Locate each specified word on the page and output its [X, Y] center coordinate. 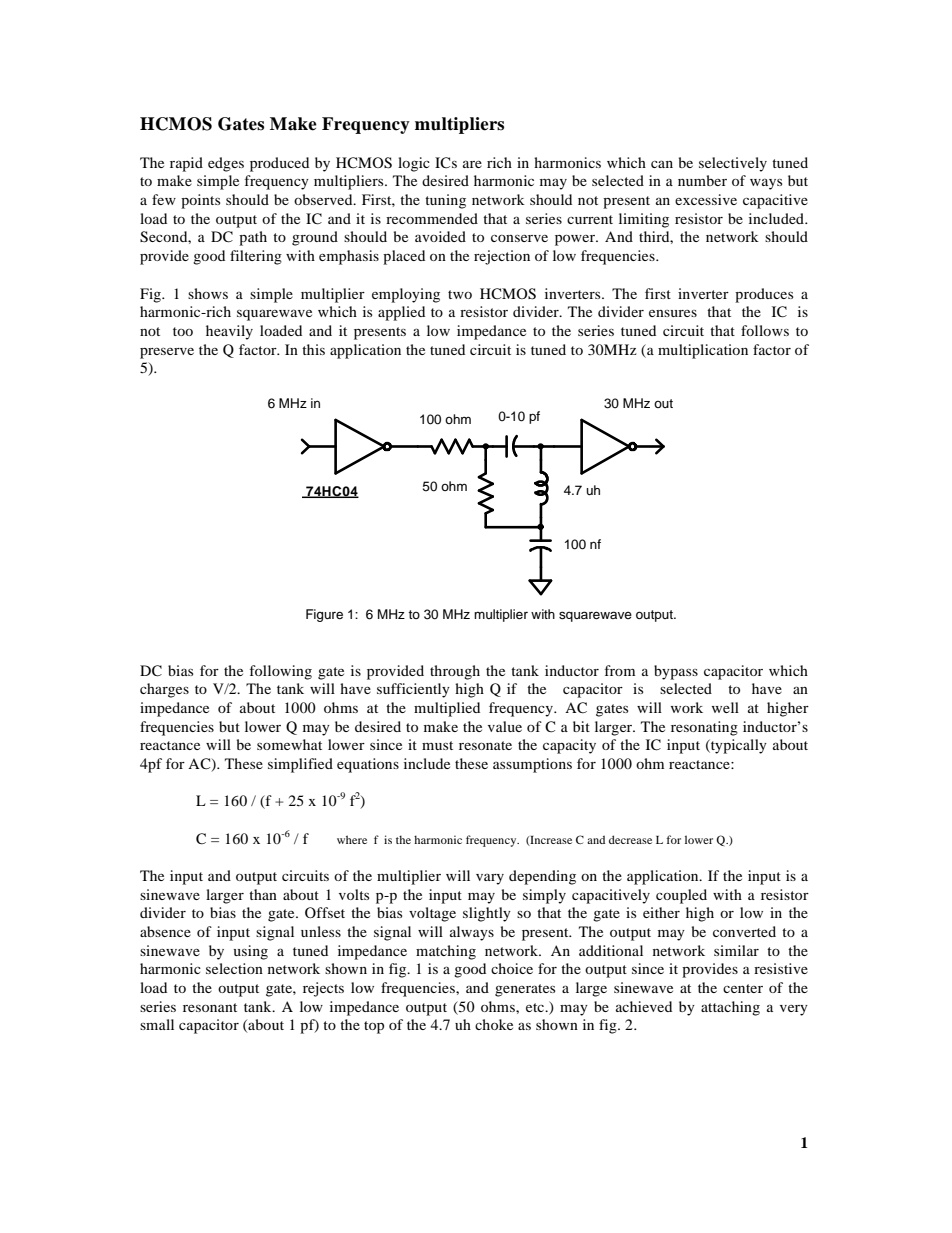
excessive [706, 199]
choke [494, 1024]
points [200, 201]
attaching [730, 1008]
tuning [445, 201]
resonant [210, 1007]
